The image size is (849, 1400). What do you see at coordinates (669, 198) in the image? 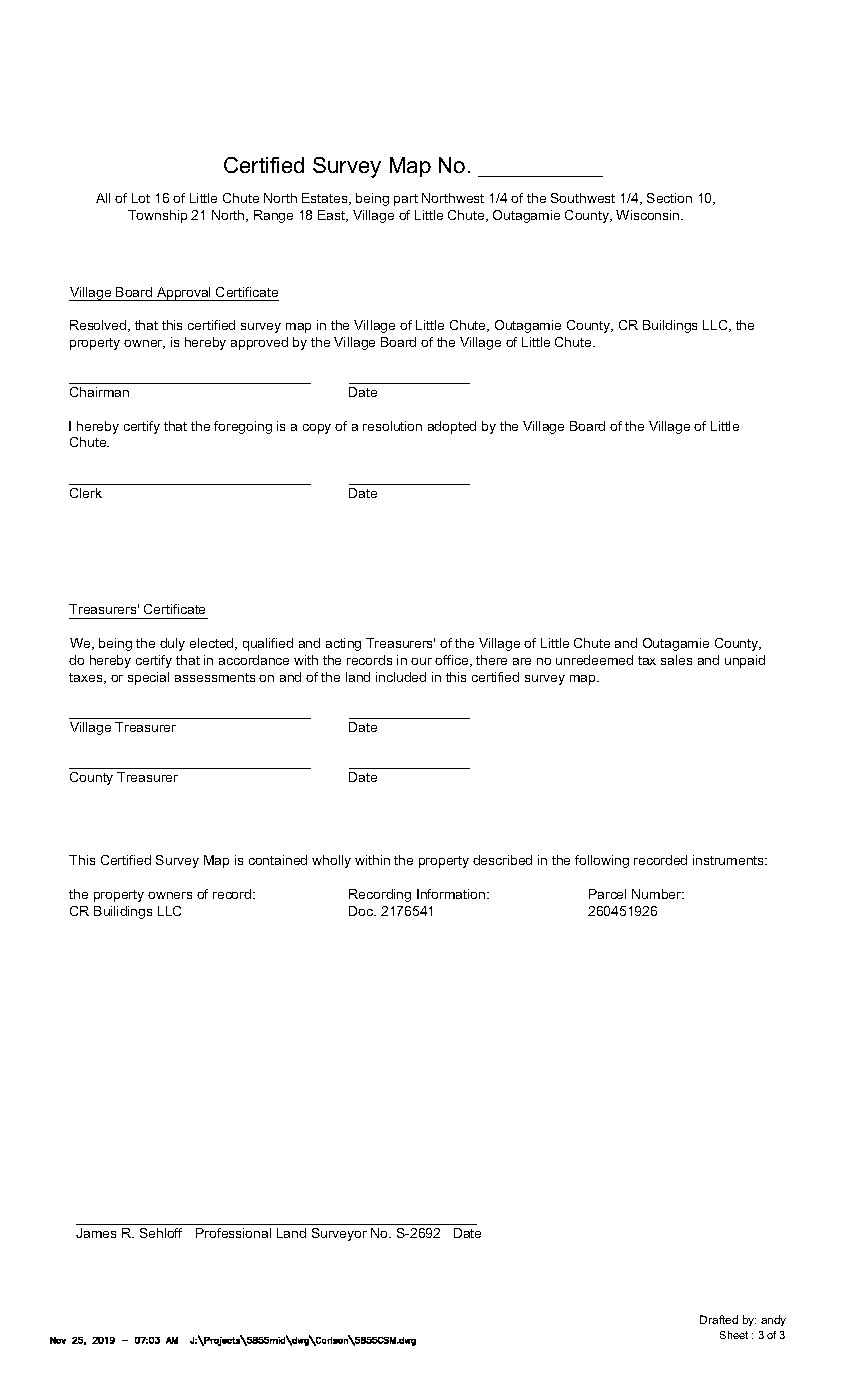
I see `Section` at bounding box center [669, 198].
